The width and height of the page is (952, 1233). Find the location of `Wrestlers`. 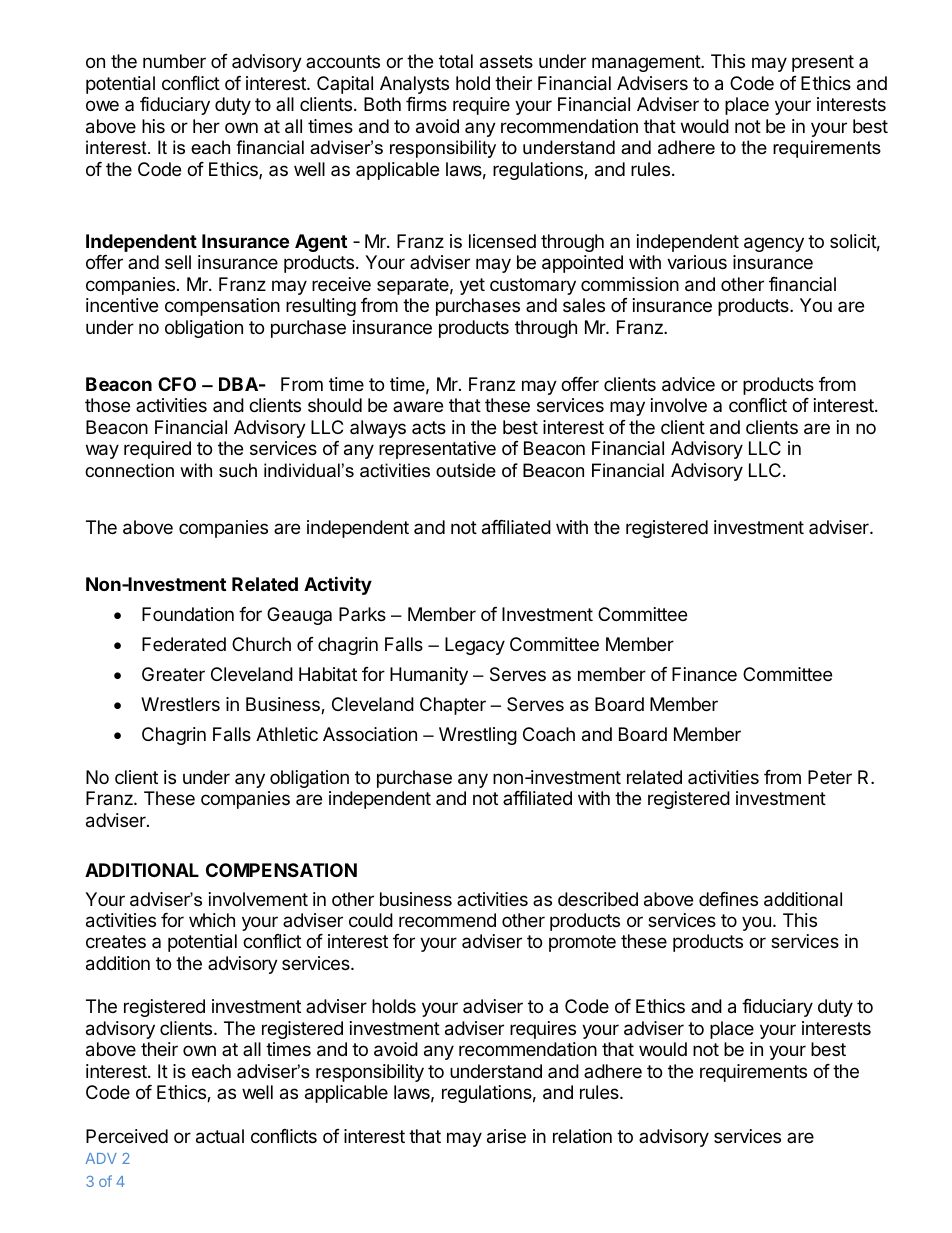

Wrestlers is located at coordinates (180, 704).
